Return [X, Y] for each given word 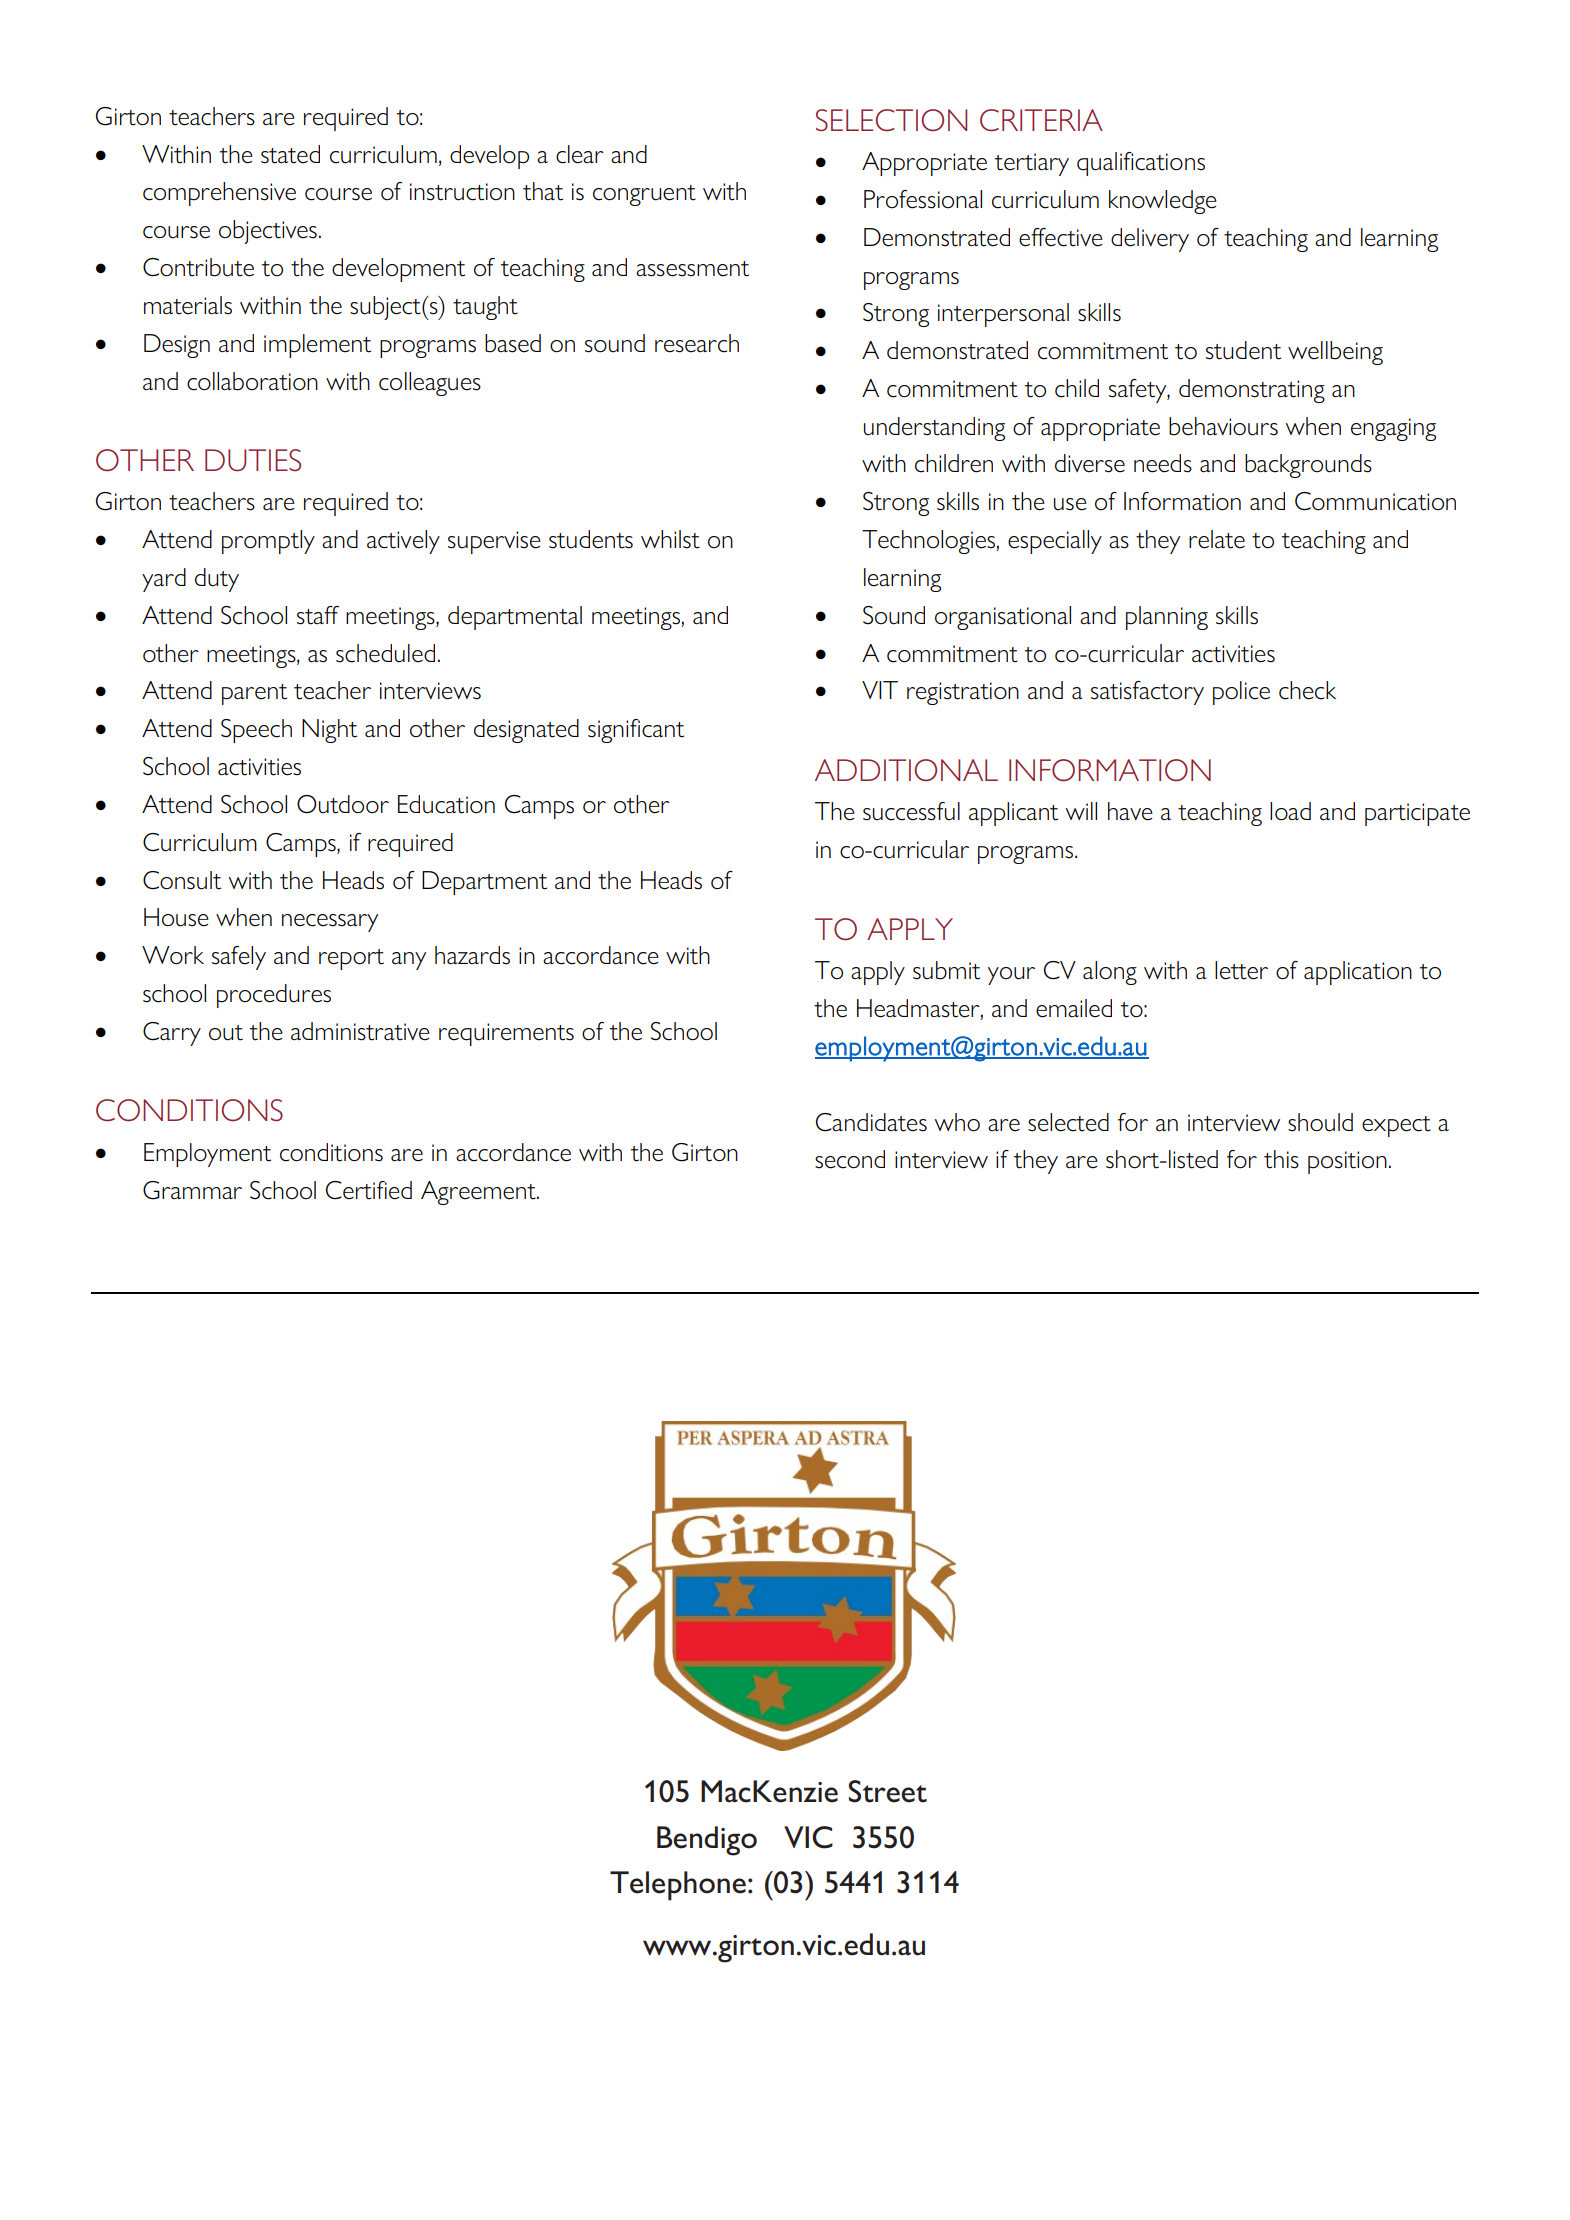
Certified [369, 1190]
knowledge [1163, 202]
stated [290, 154]
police [1241, 693]
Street [887, 1791]
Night [329, 731]
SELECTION [891, 120]
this [1281, 1159]
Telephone [678, 1886]
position [1347, 1162]
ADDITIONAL [906, 770]
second [850, 1159]
